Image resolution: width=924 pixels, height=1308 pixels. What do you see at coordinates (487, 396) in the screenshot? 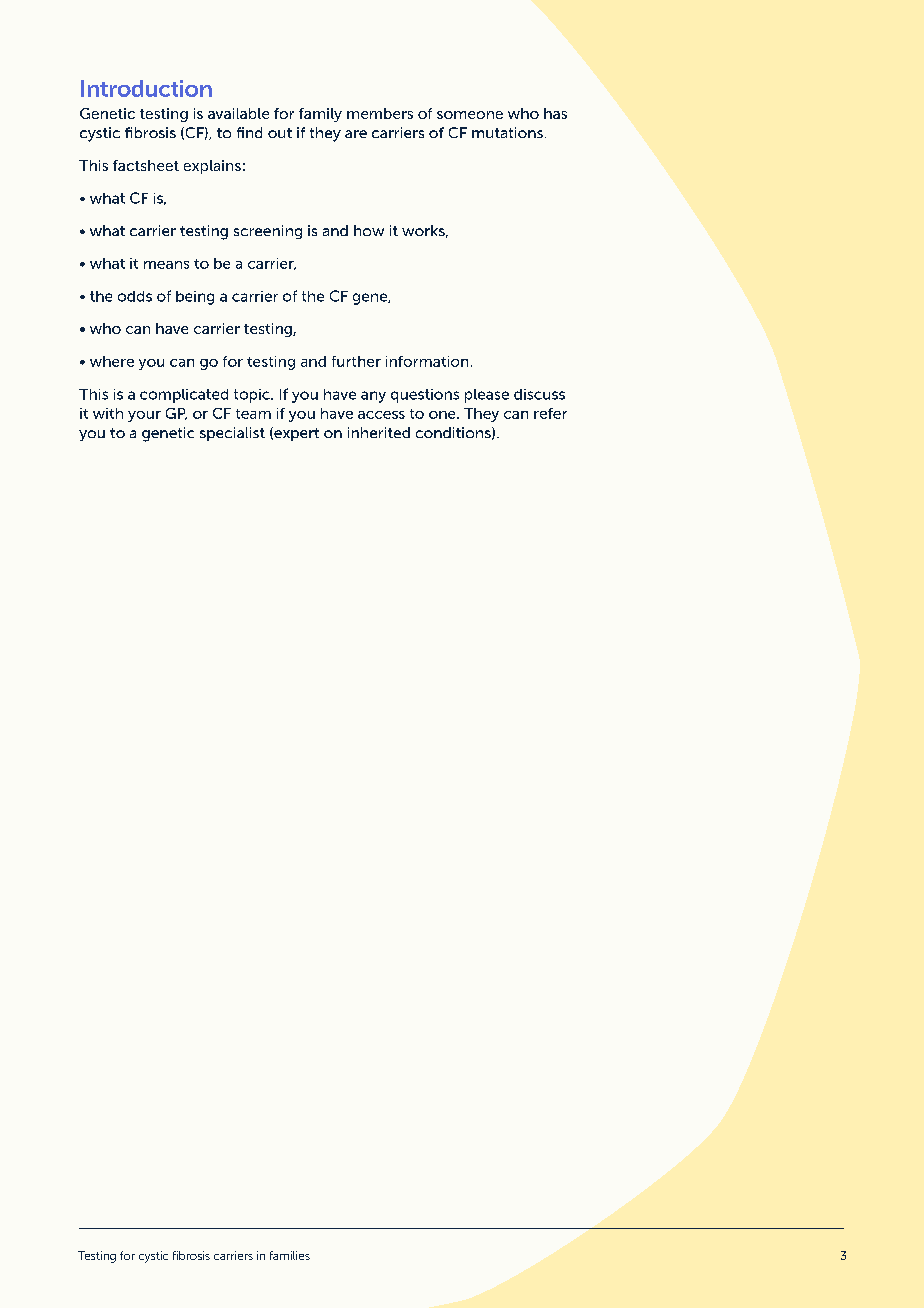
I see `please` at bounding box center [487, 396].
